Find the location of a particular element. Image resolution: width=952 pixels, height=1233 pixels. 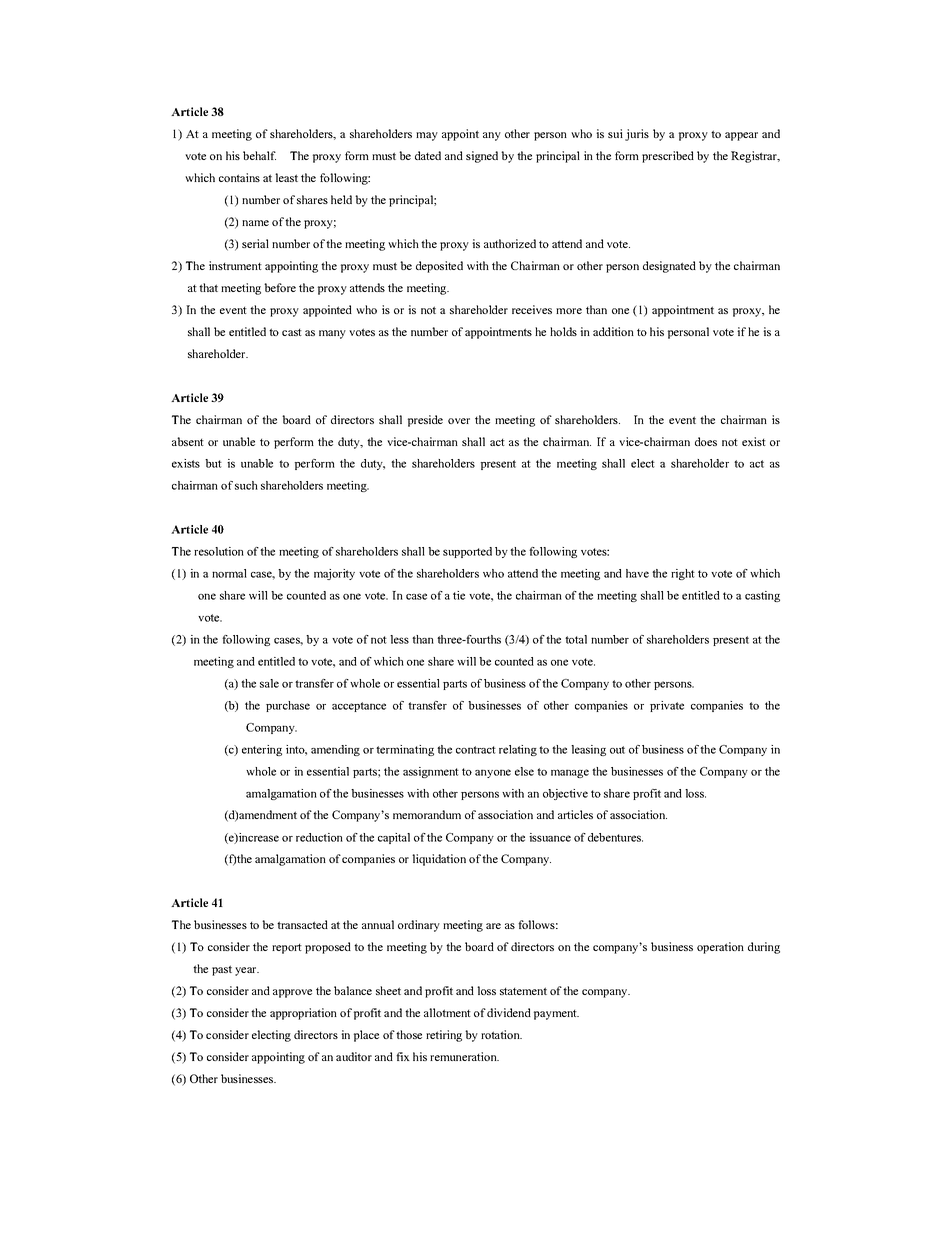

tie is located at coordinates (459, 595).
